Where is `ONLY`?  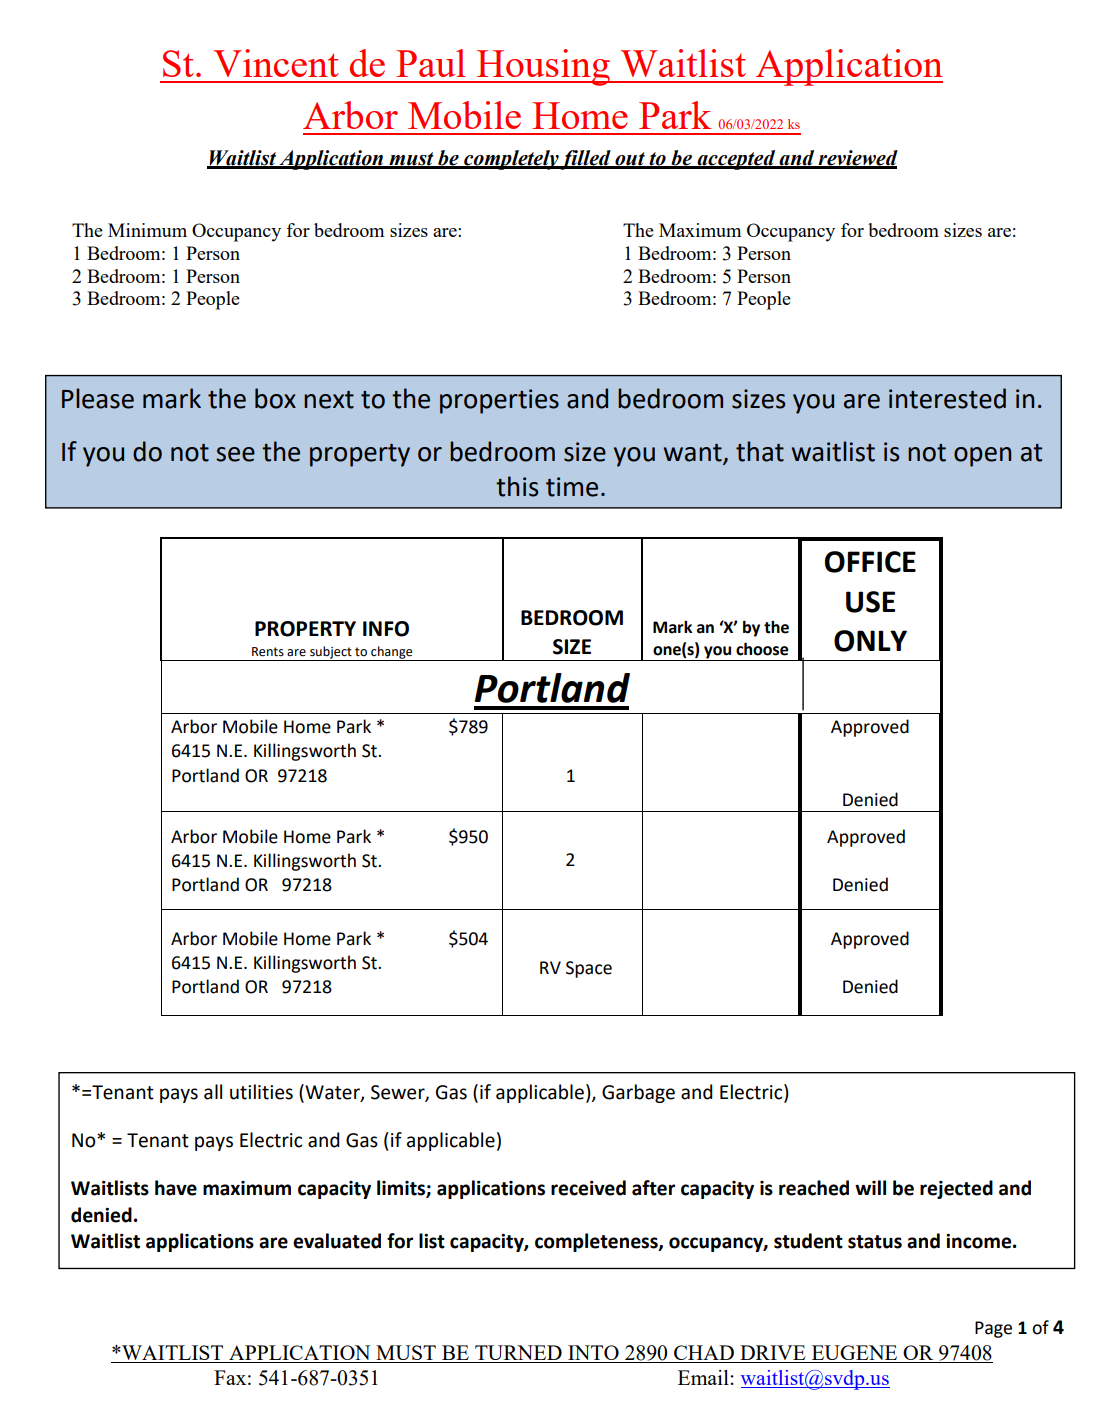
ONLY is located at coordinates (870, 641).
